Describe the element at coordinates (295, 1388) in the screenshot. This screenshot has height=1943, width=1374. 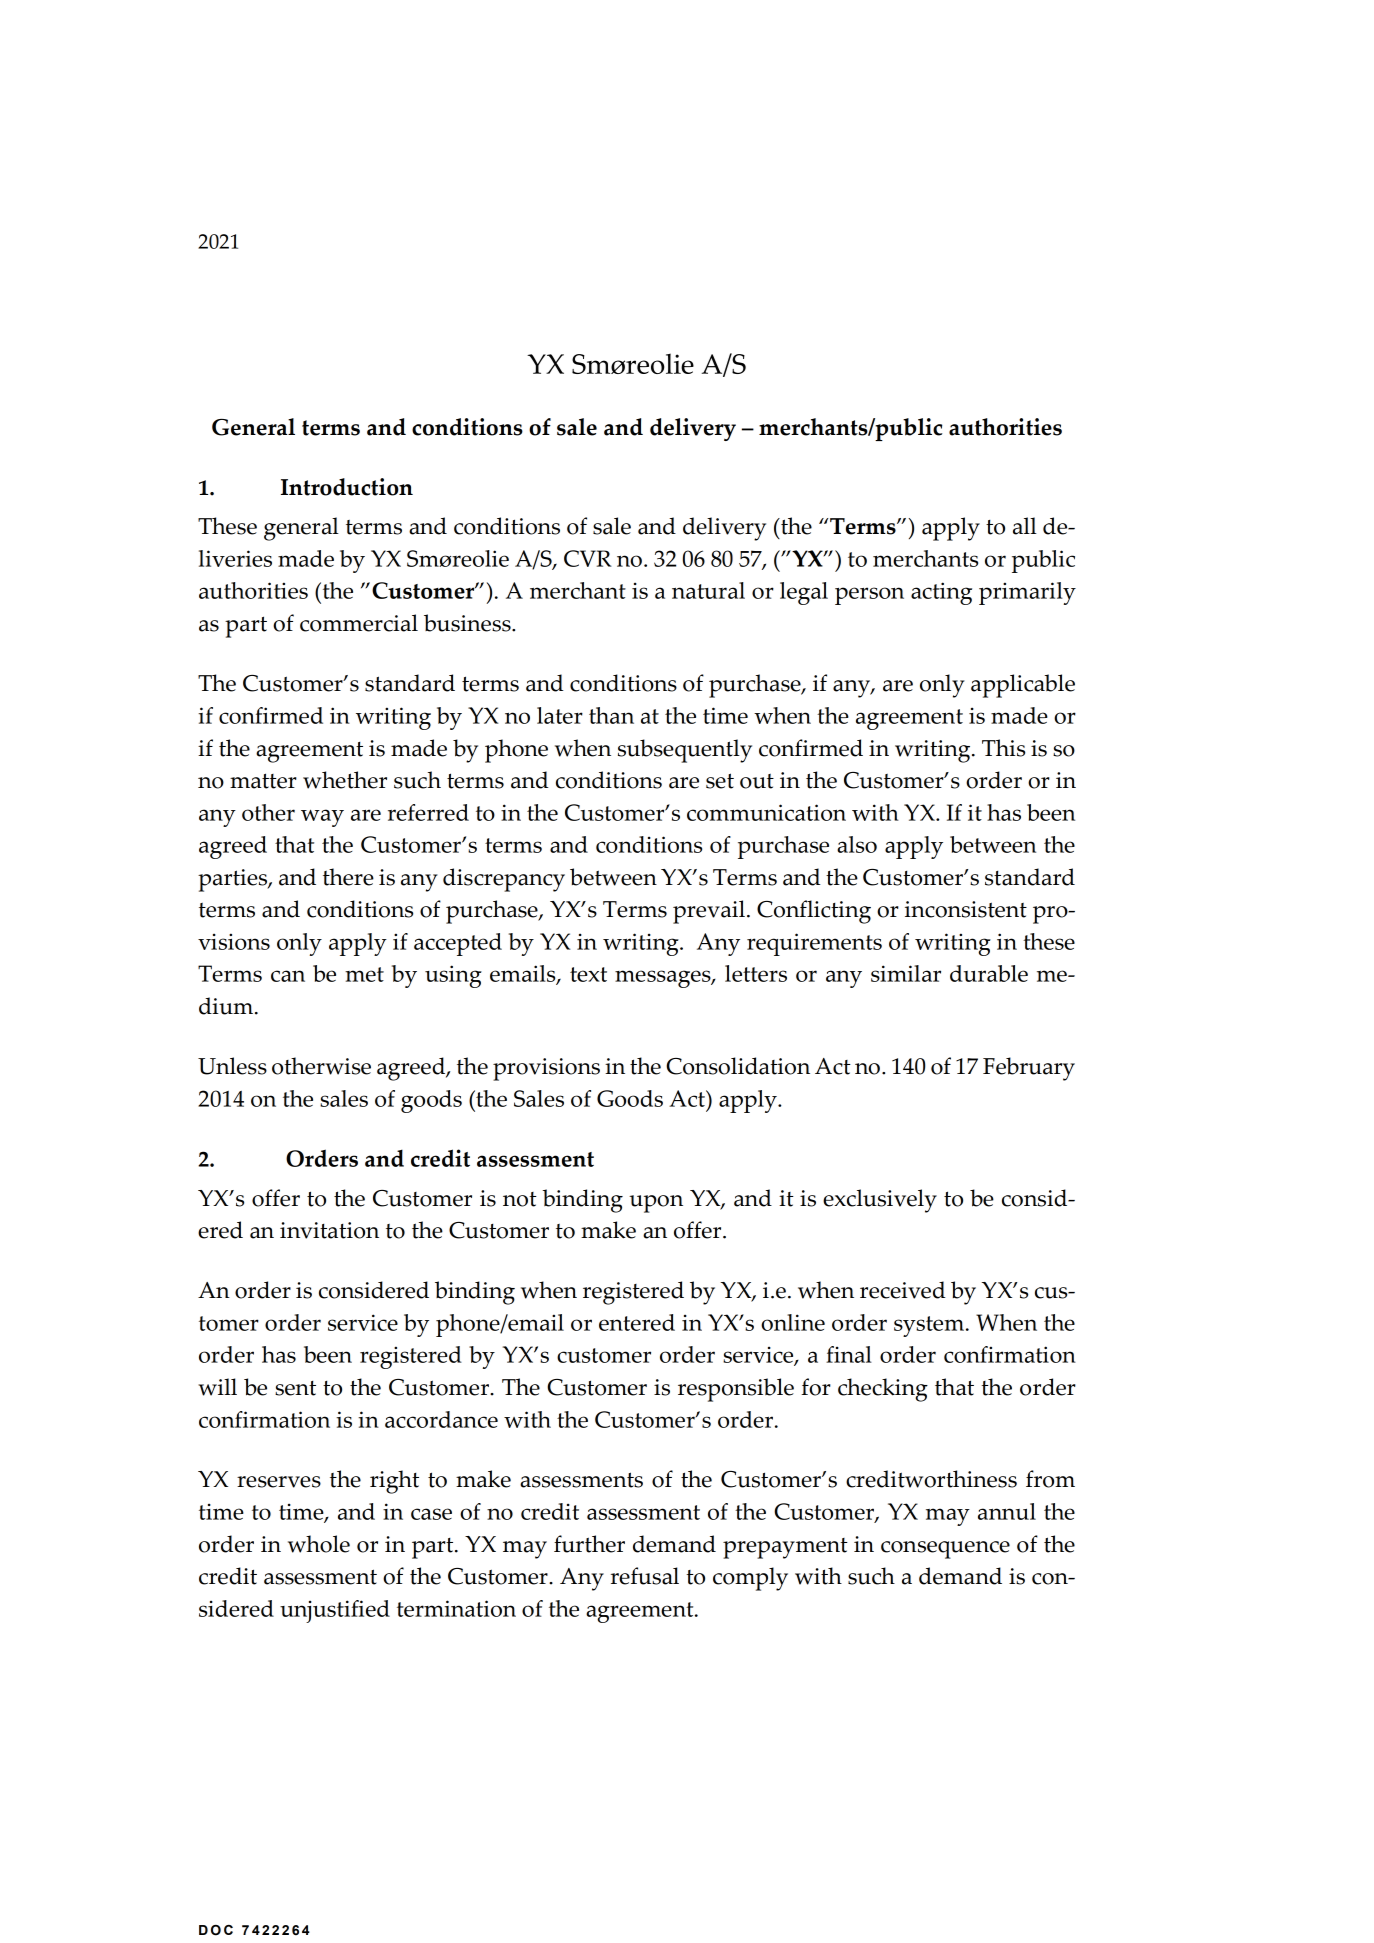
I see `sent` at that location.
